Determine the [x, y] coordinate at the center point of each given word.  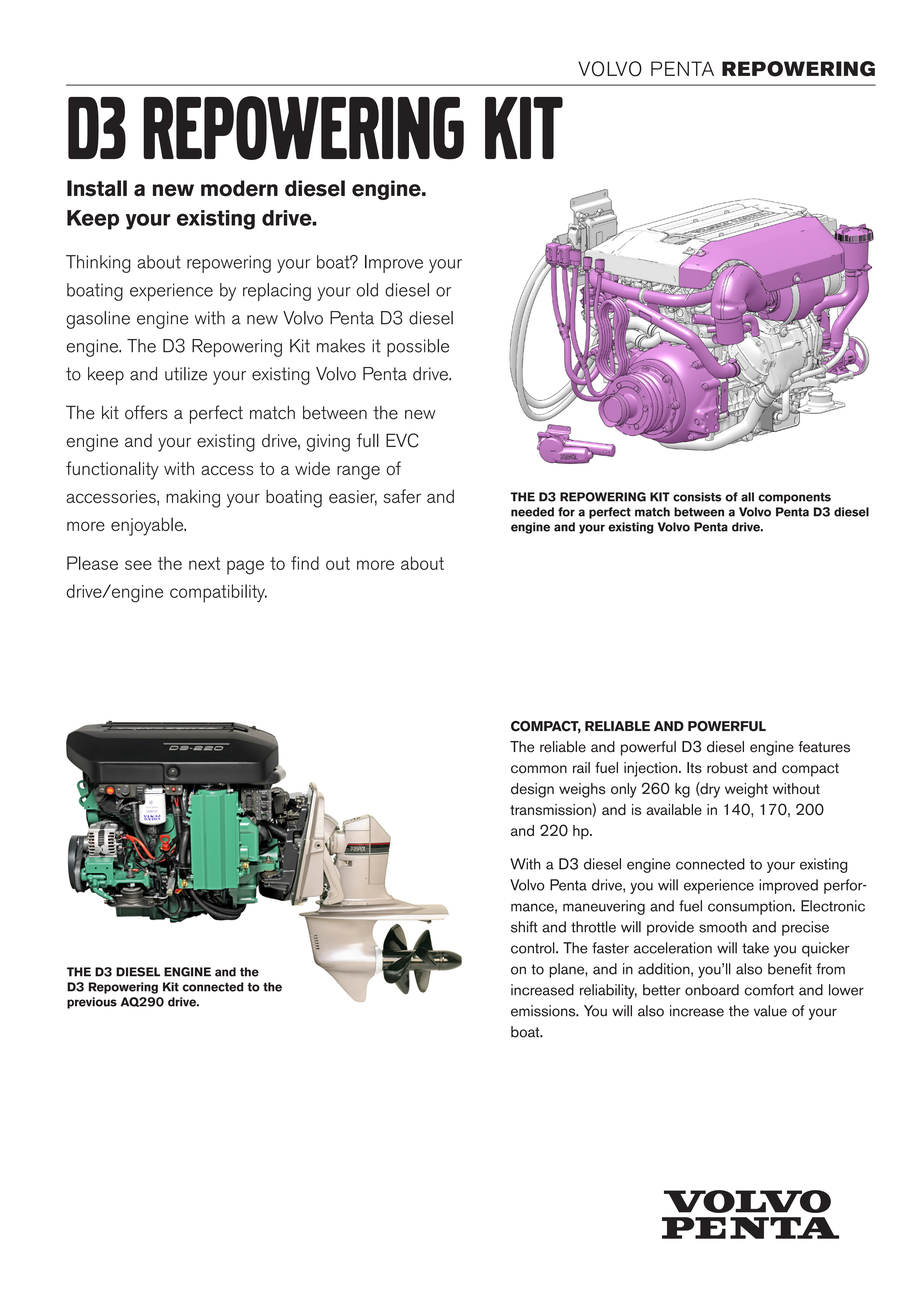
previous [92, 1003]
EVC [402, 440]
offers [146, 412]
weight [746, 790]
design [532, 790]
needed [532, 512]
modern [239, 188]
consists [697, 497]
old [367, 290]
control [534, 948]
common [539, 769]
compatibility [218, 593]
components [794, 498]
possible [418, 348]
